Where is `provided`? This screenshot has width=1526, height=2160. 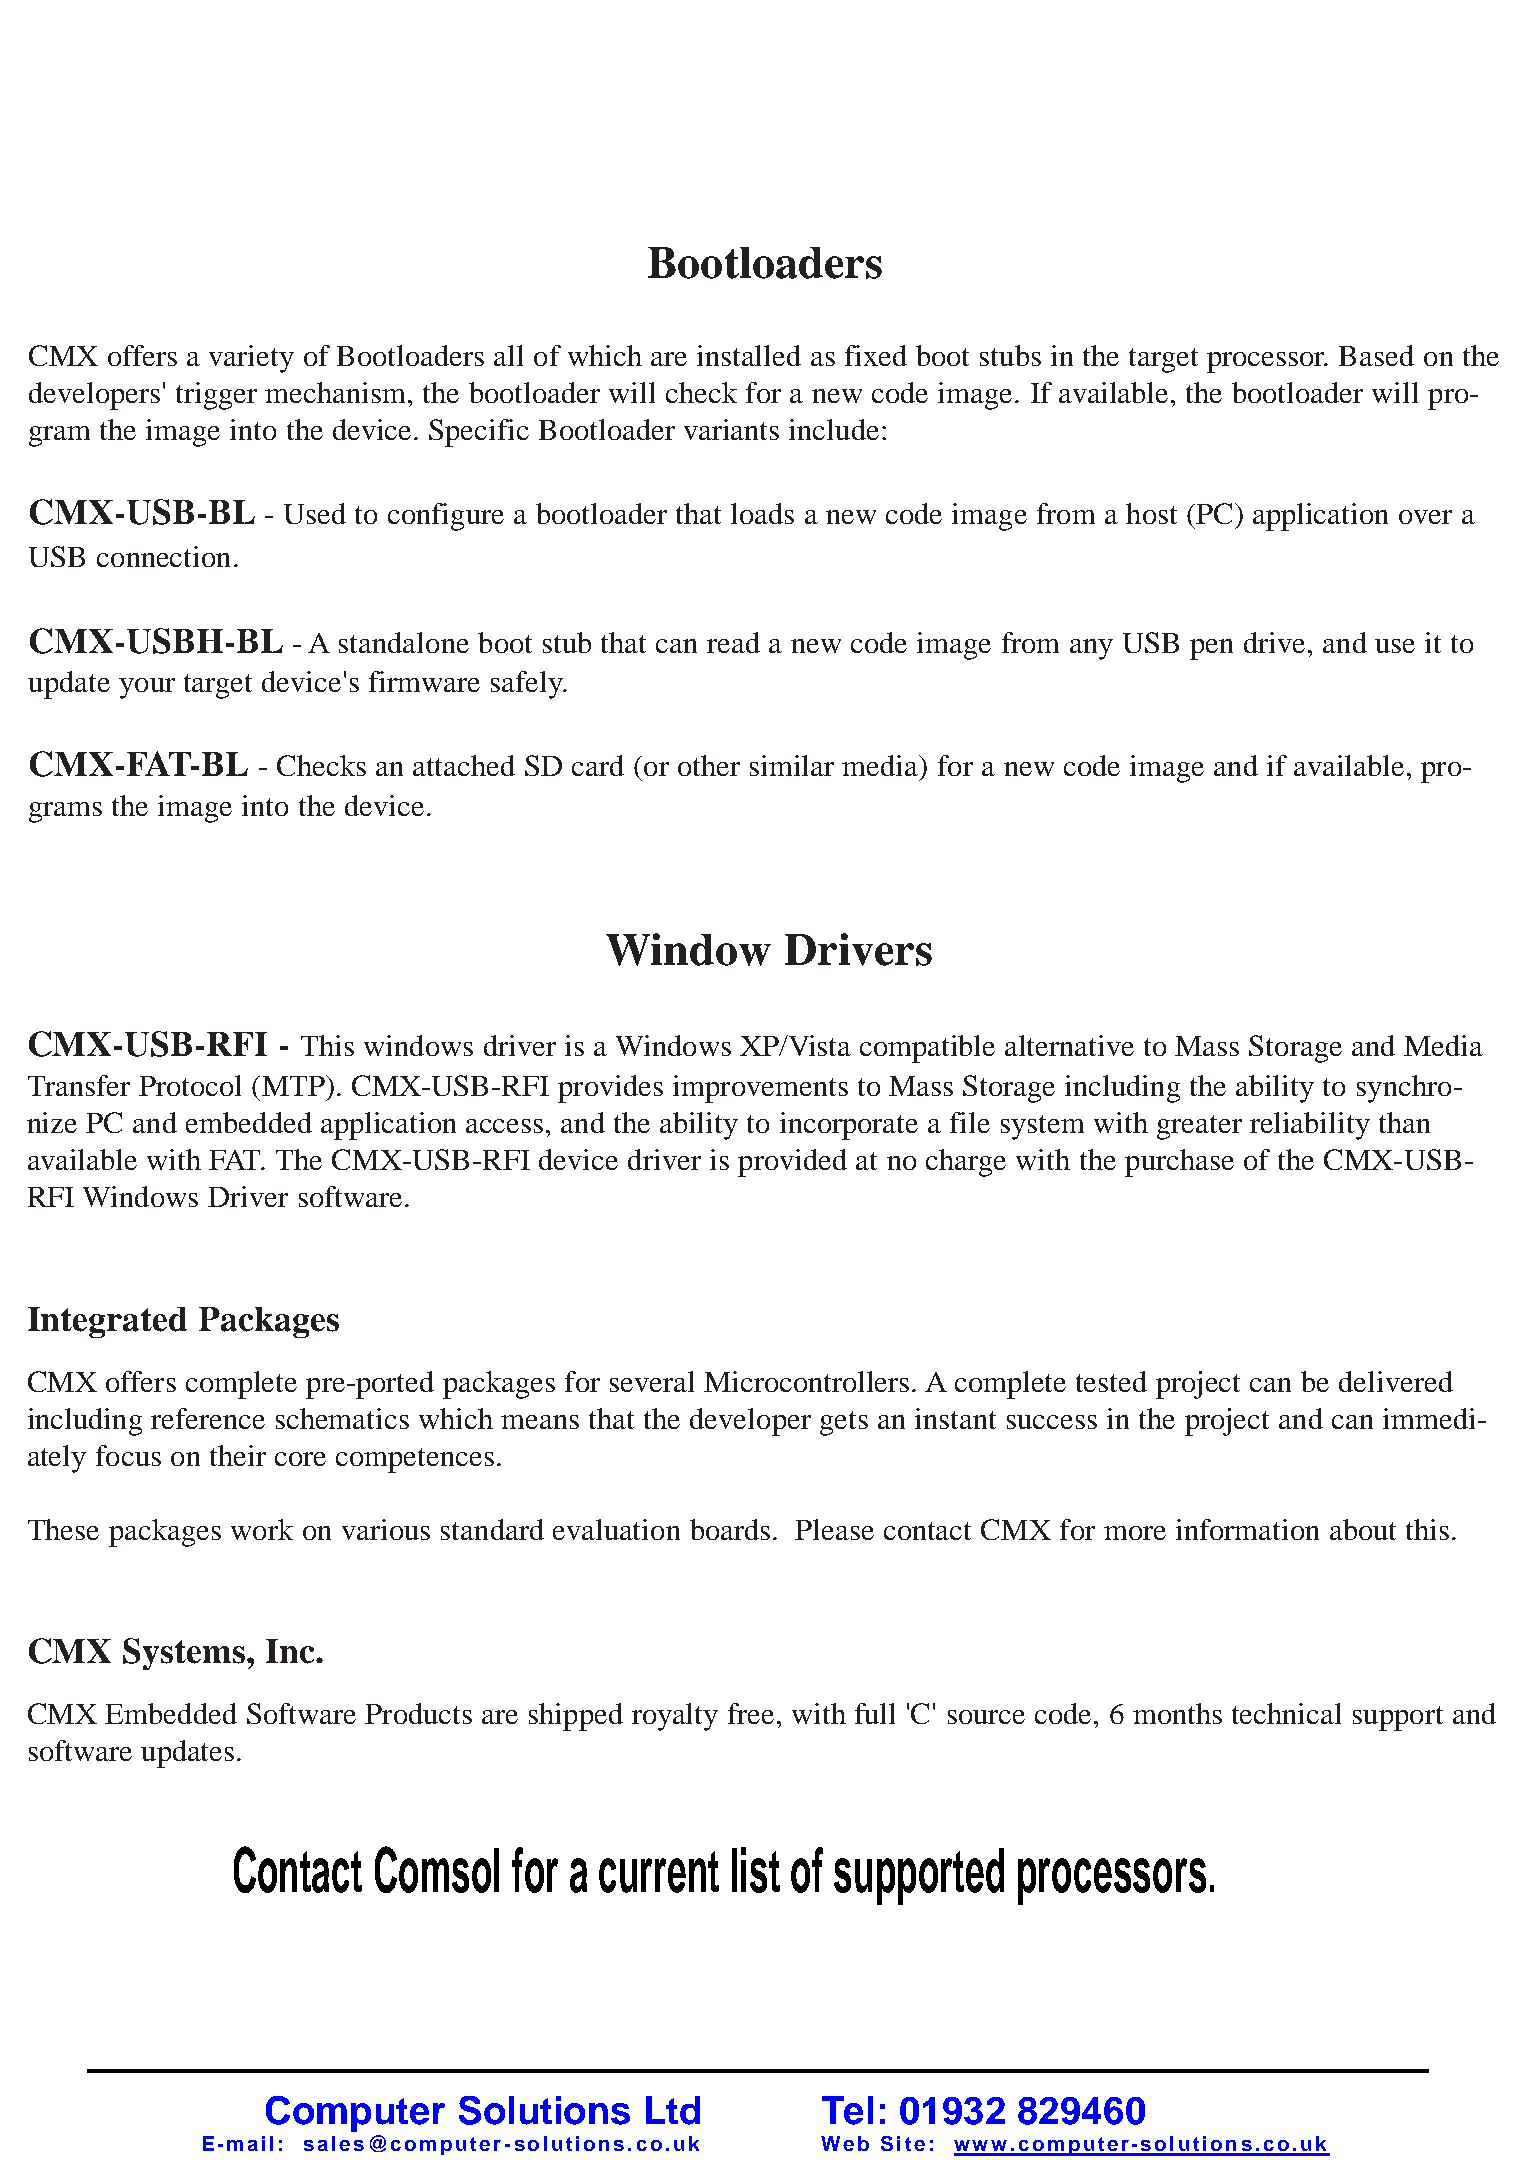
provided is located at coordinates (792, 1163).
